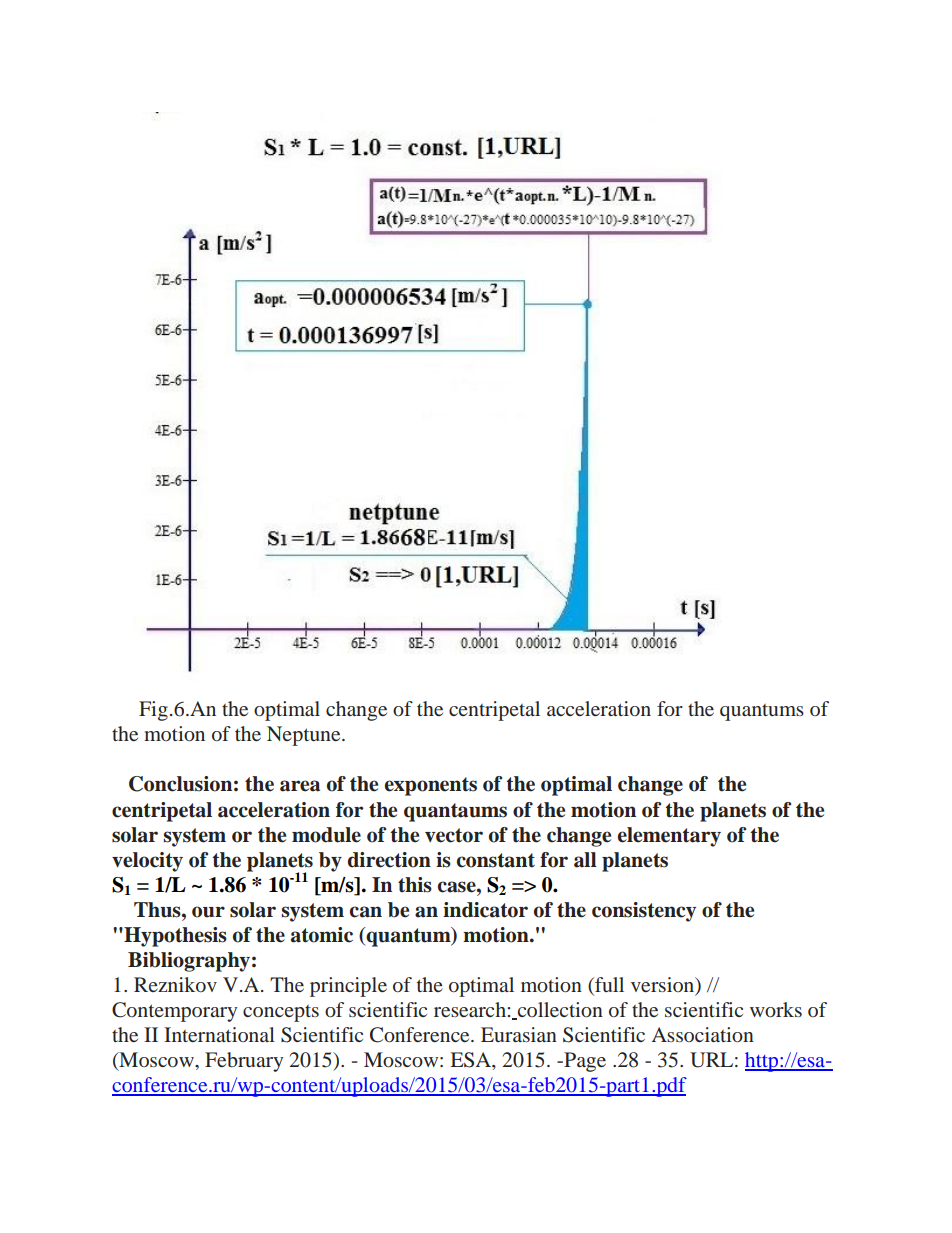 The height and width of the image is (1233, 952). I want to click on exponents, so click(431, 786).
